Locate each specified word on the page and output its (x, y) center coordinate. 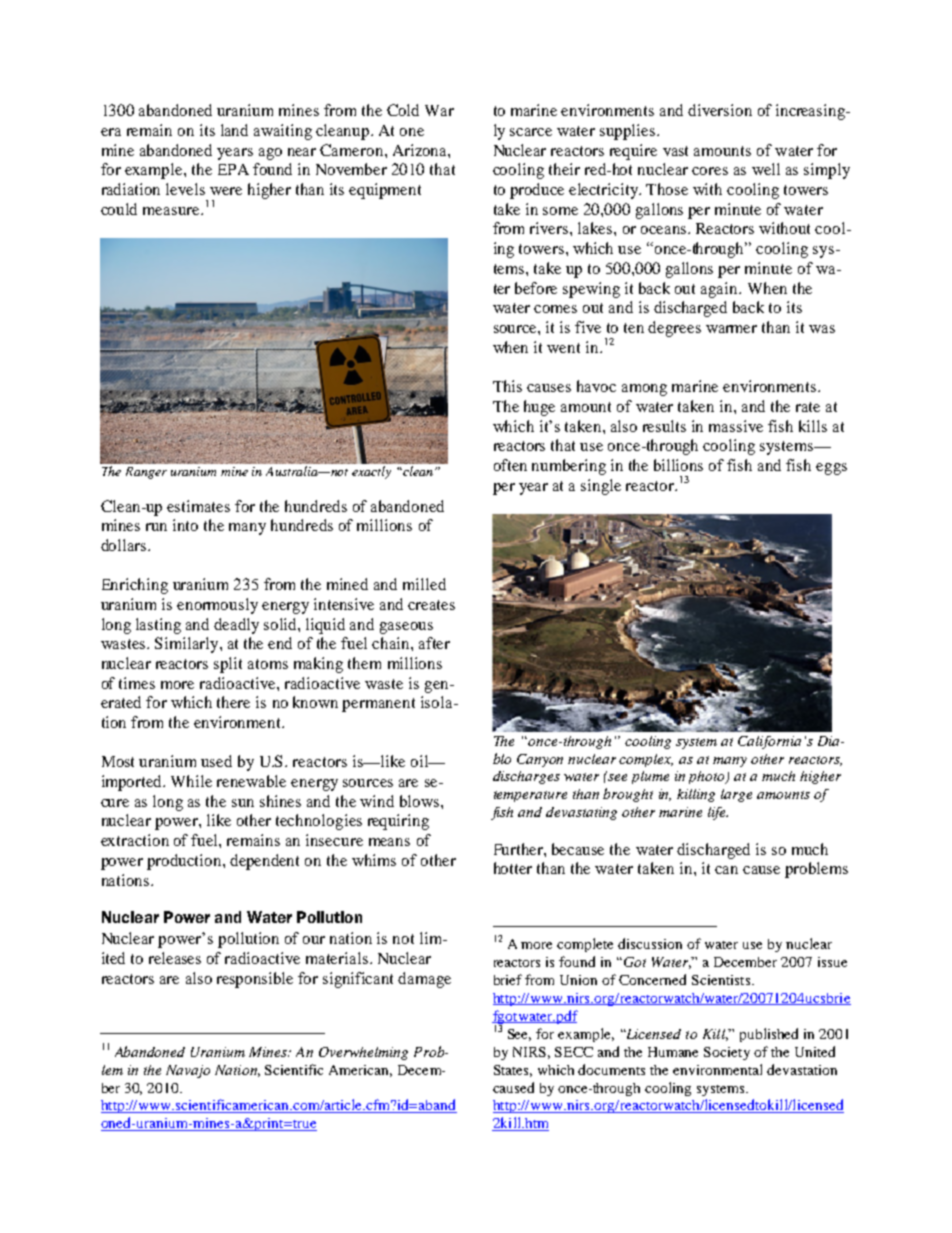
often (510, 465)
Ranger (146, 473)
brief (508, 979)
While (191, 781)
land (234, 130)
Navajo (188, 1071)
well (766, 169)
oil (420, 761)
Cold (403, 110)
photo (708, 777)
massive (736, 426)
